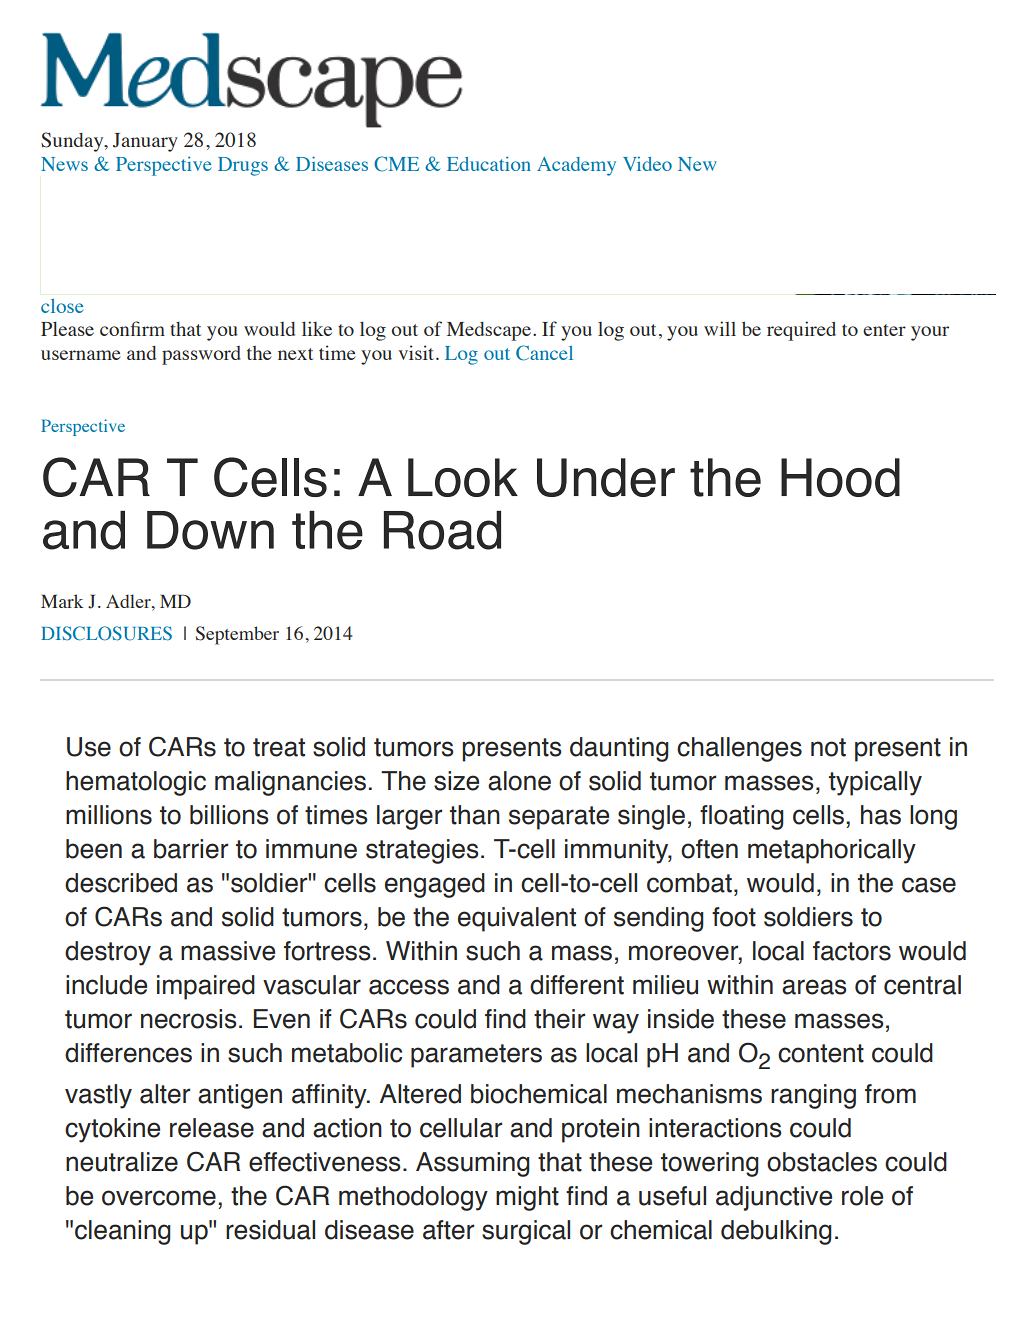 The height and width of the image is (1339, 1035). I want to click on barrier, so click(191, 849).
